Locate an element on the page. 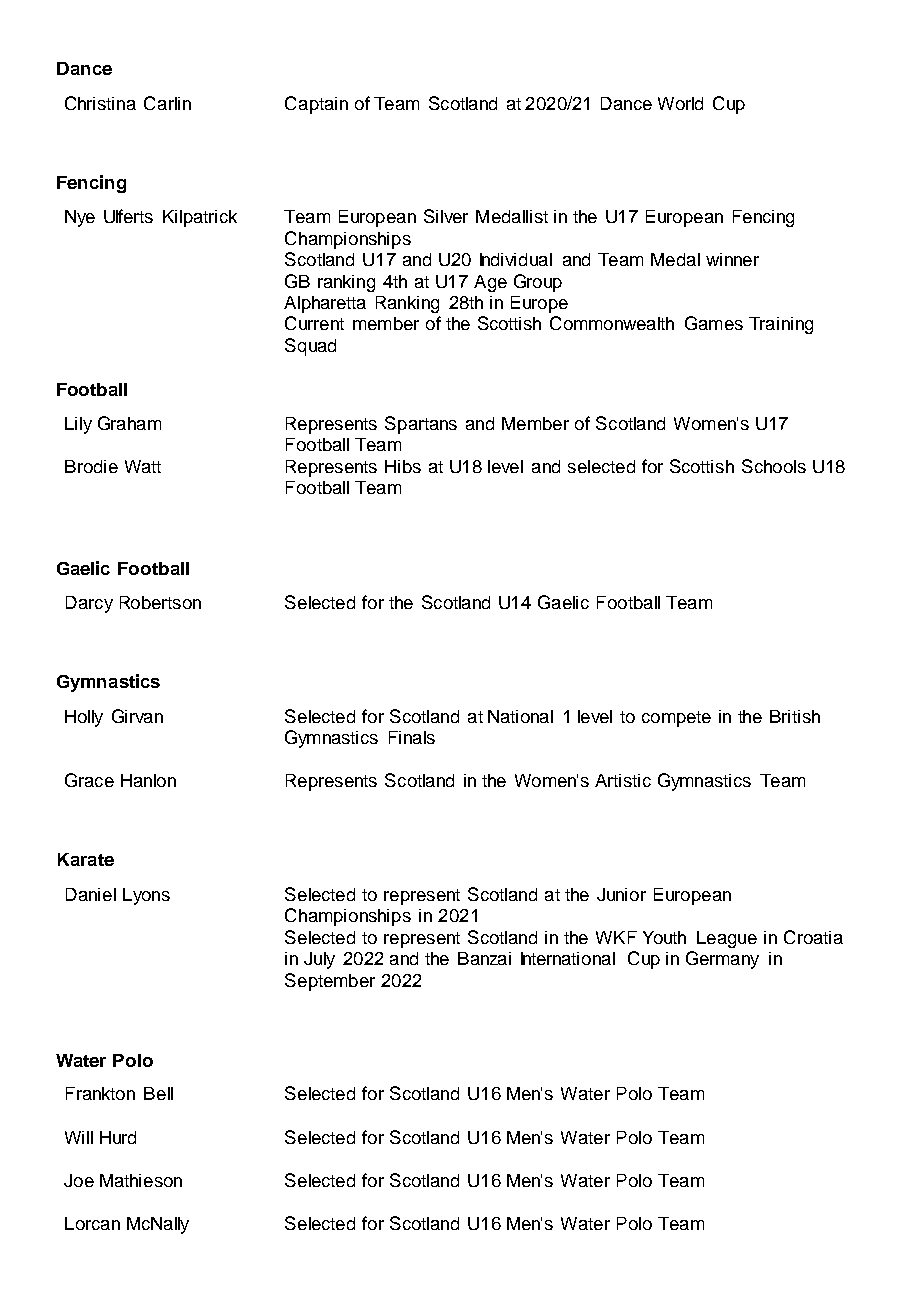  Bell is located at coordinates (158, 1093).
